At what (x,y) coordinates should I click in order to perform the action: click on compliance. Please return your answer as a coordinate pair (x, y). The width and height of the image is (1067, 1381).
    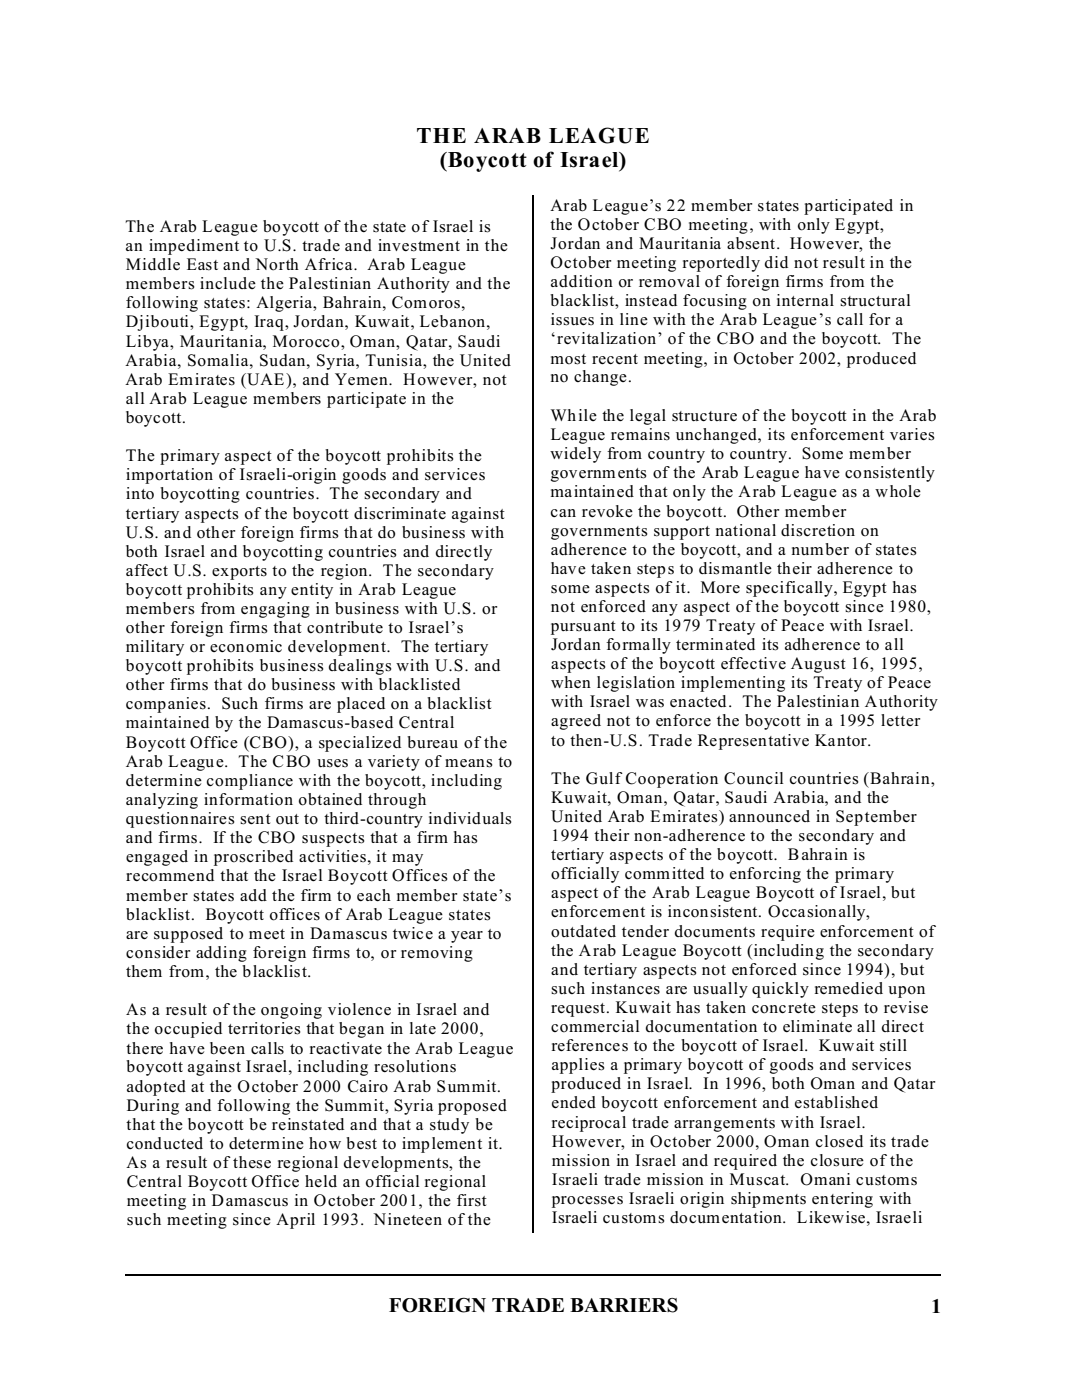
    Looking at the image, I should click on (250, 782).
